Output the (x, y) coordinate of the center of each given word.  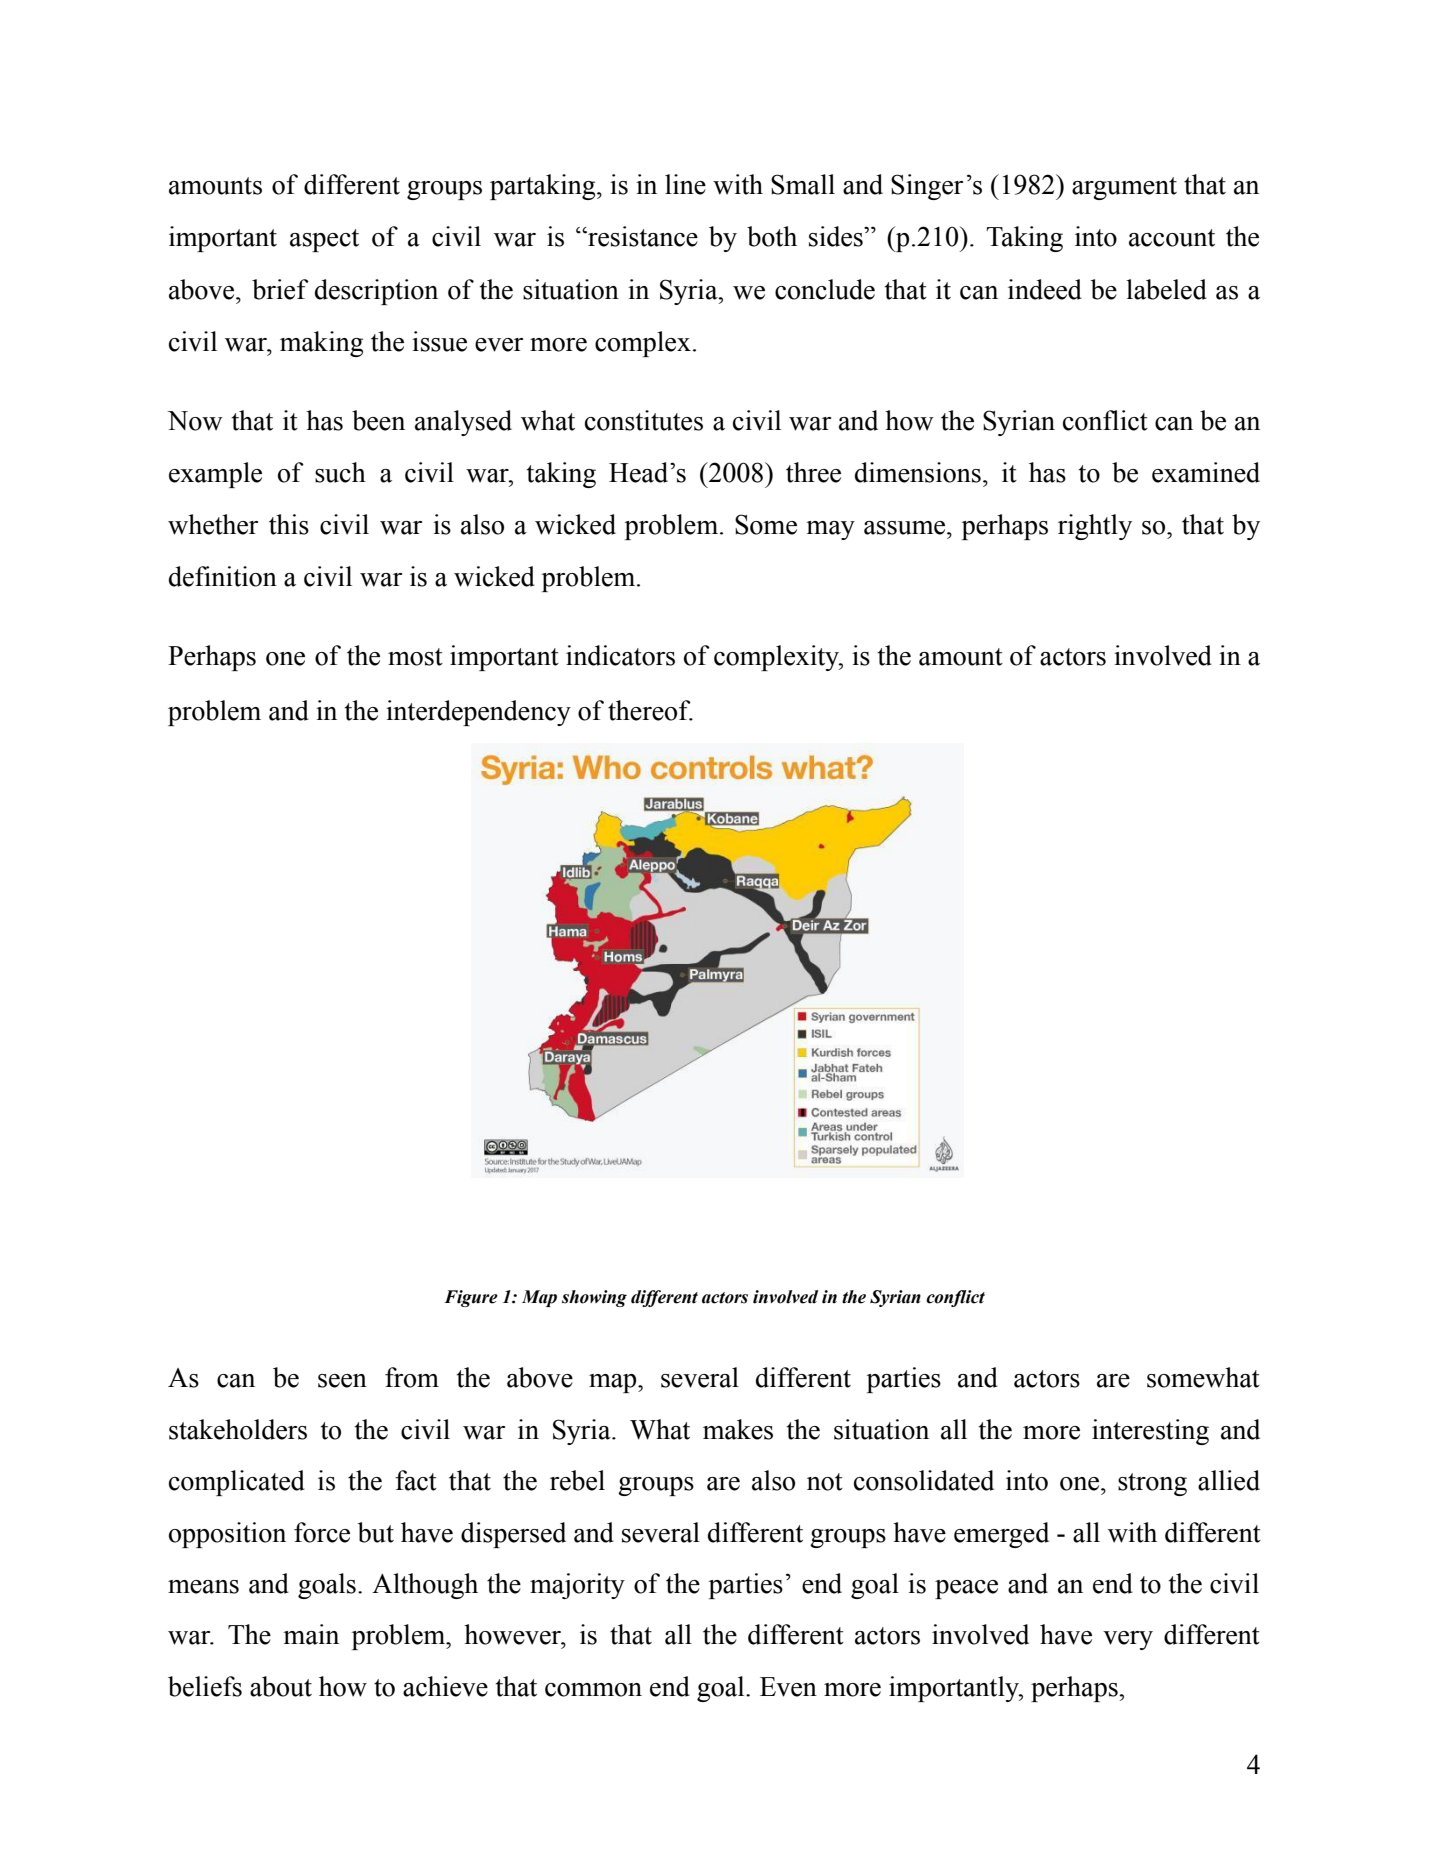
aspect (324, 240)
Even (788, 1687)
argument (1124, 188)
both (772, 236)
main (311, 1634)
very (1128, 1640)
